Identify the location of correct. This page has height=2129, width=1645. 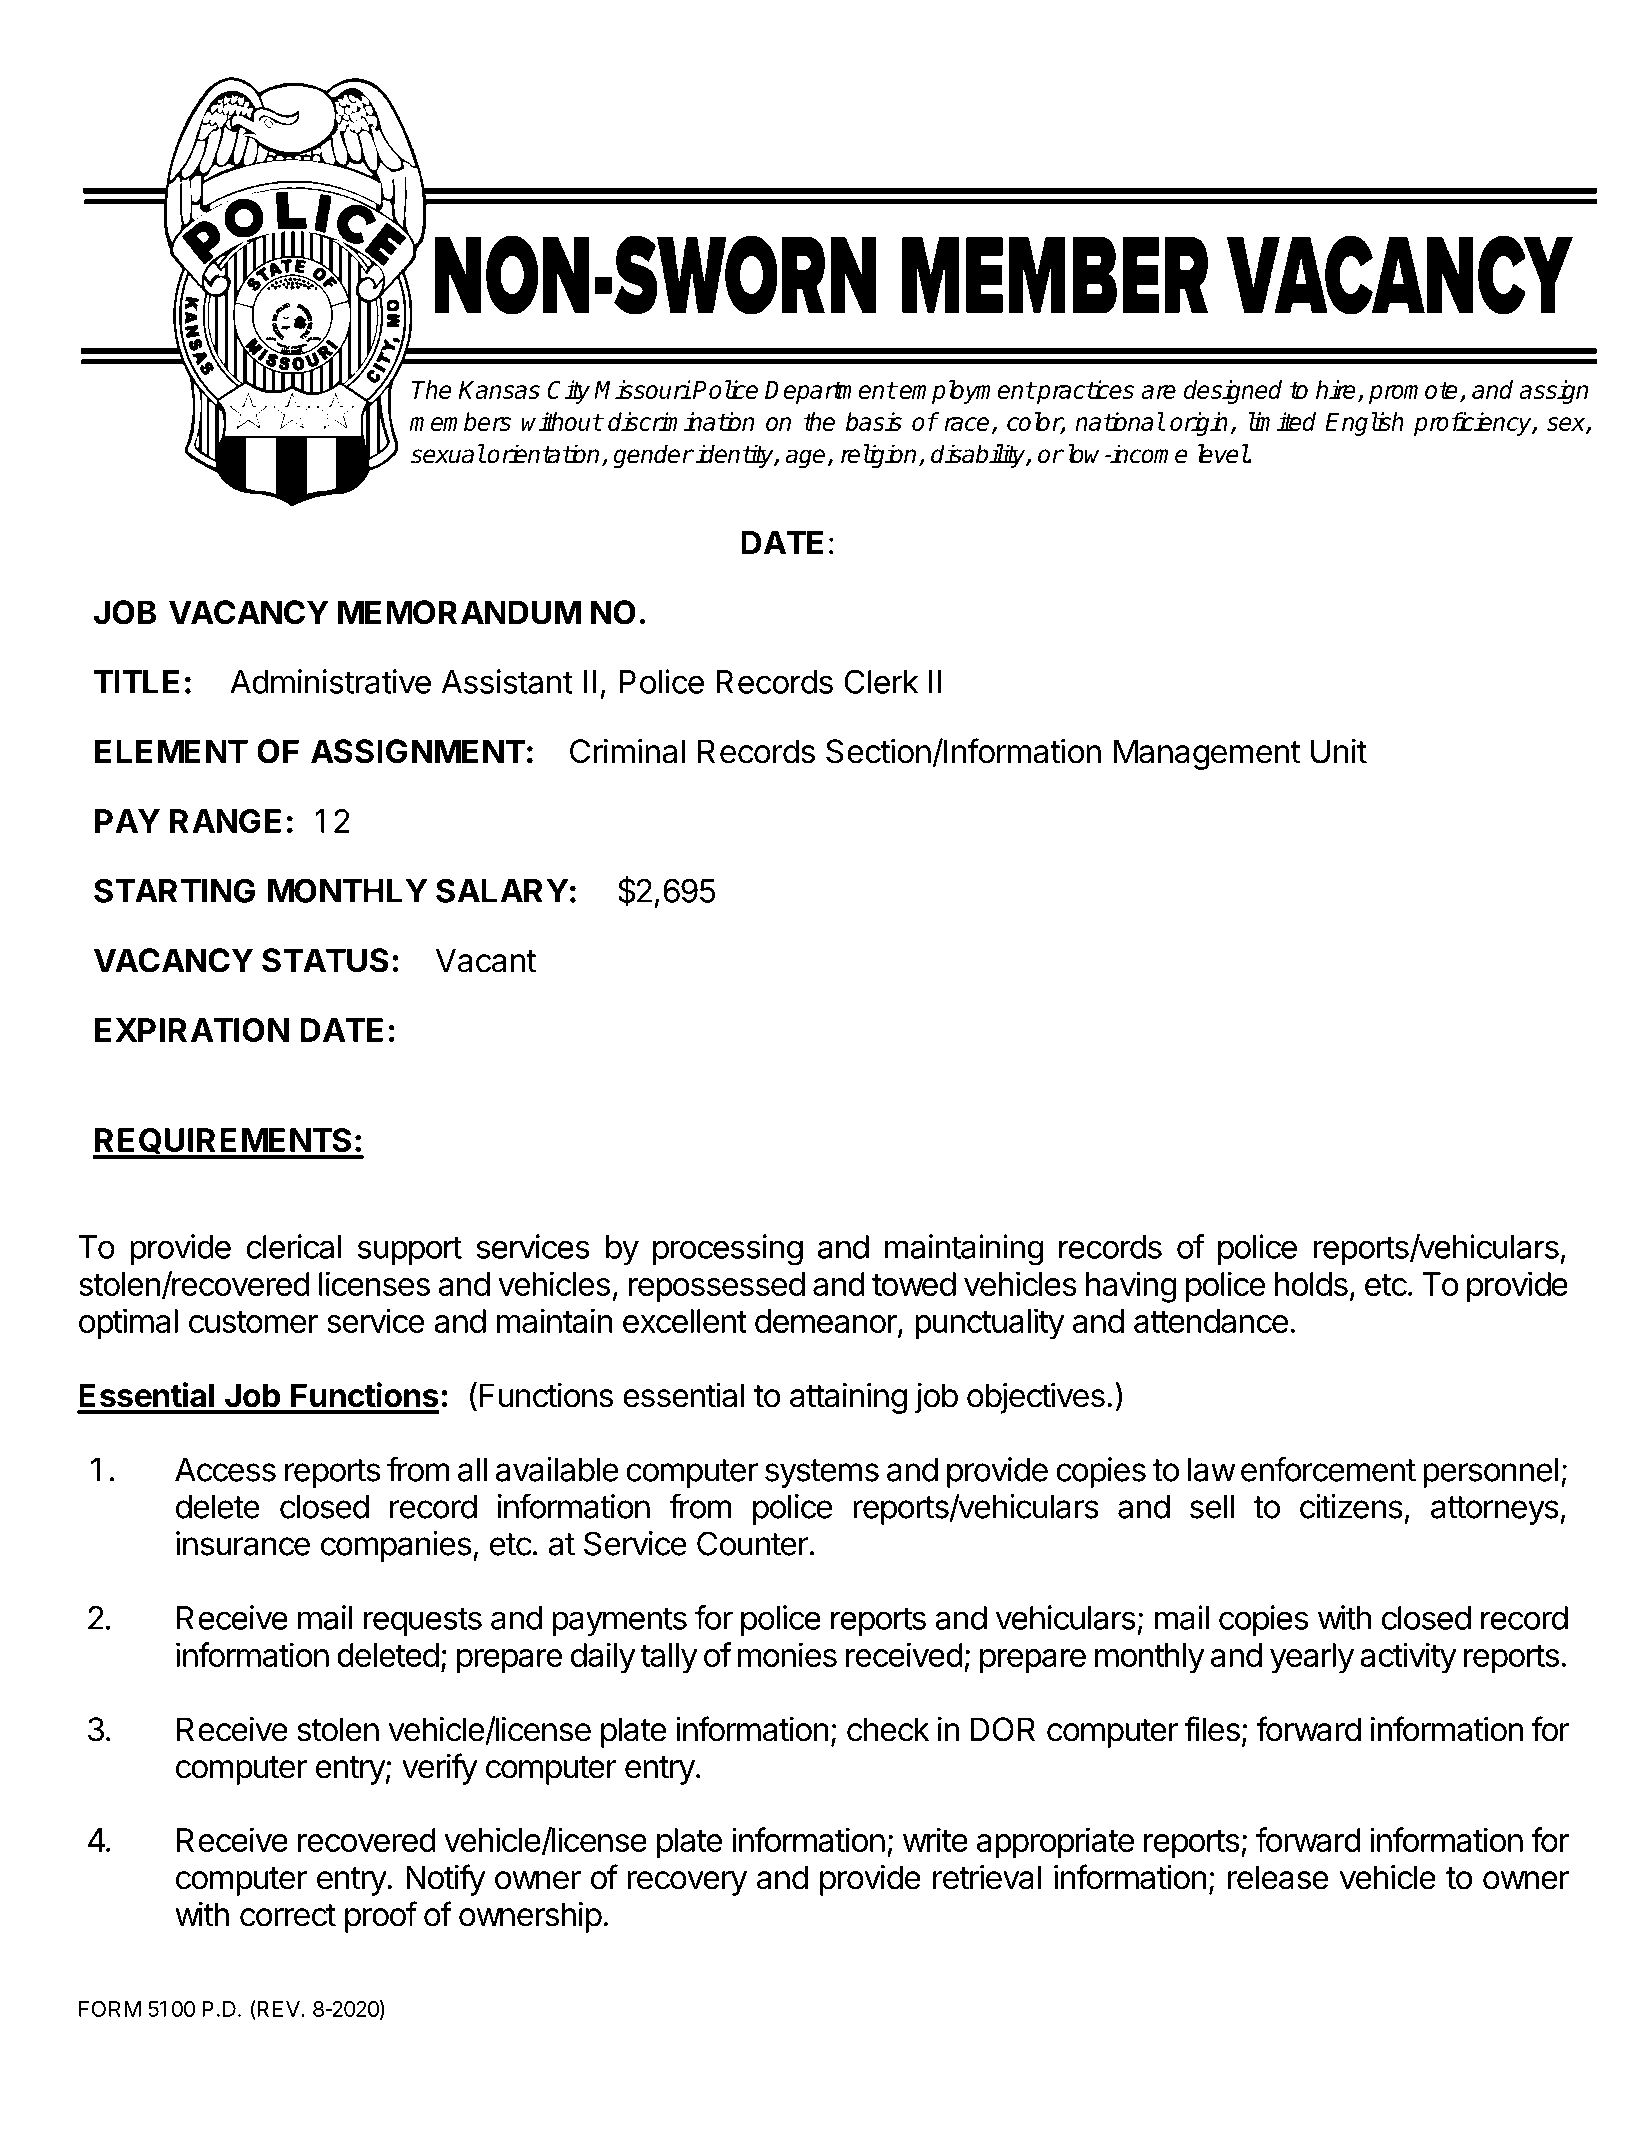
(288, 1915).
